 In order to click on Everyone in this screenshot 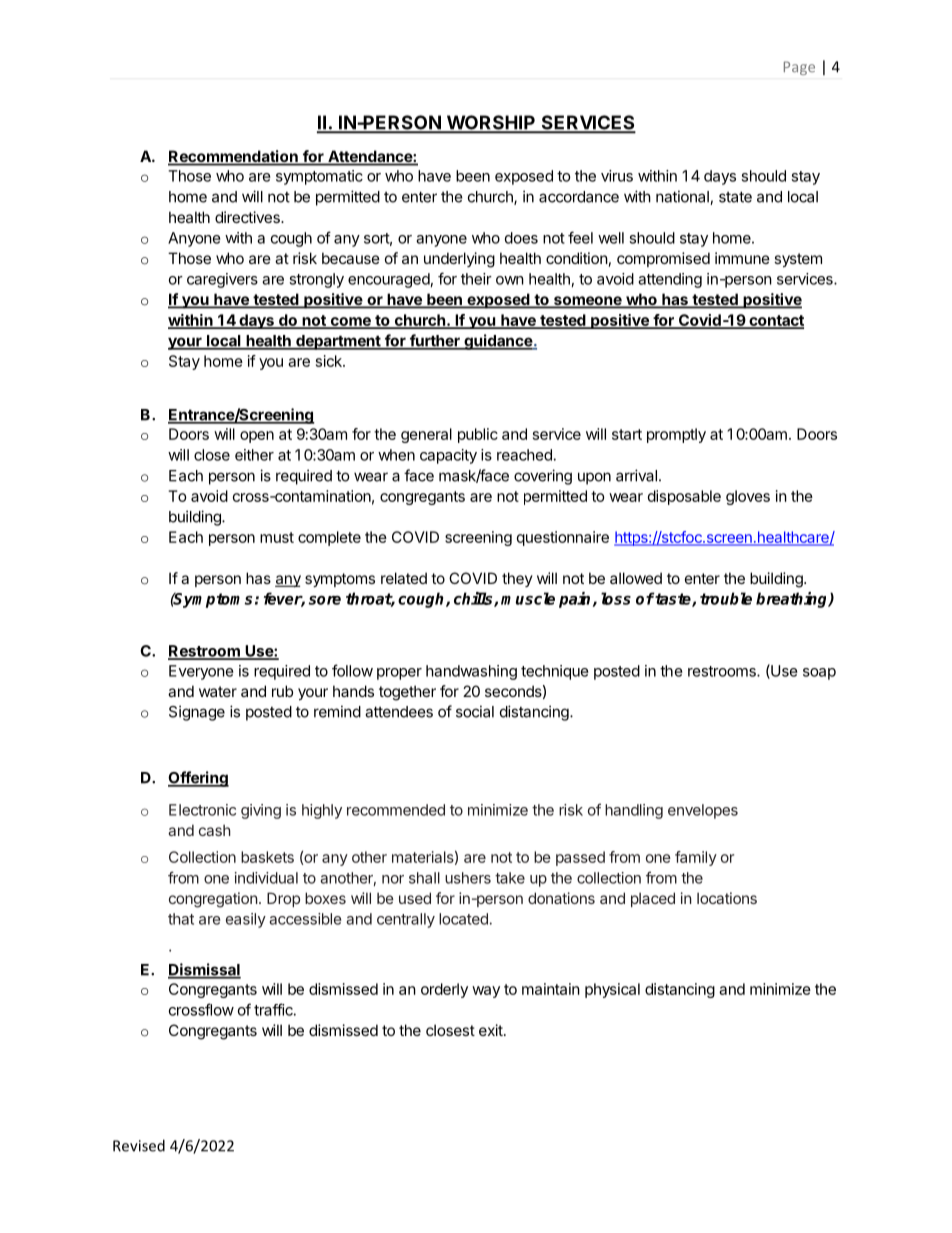, I will do `click(201, 672)`.
